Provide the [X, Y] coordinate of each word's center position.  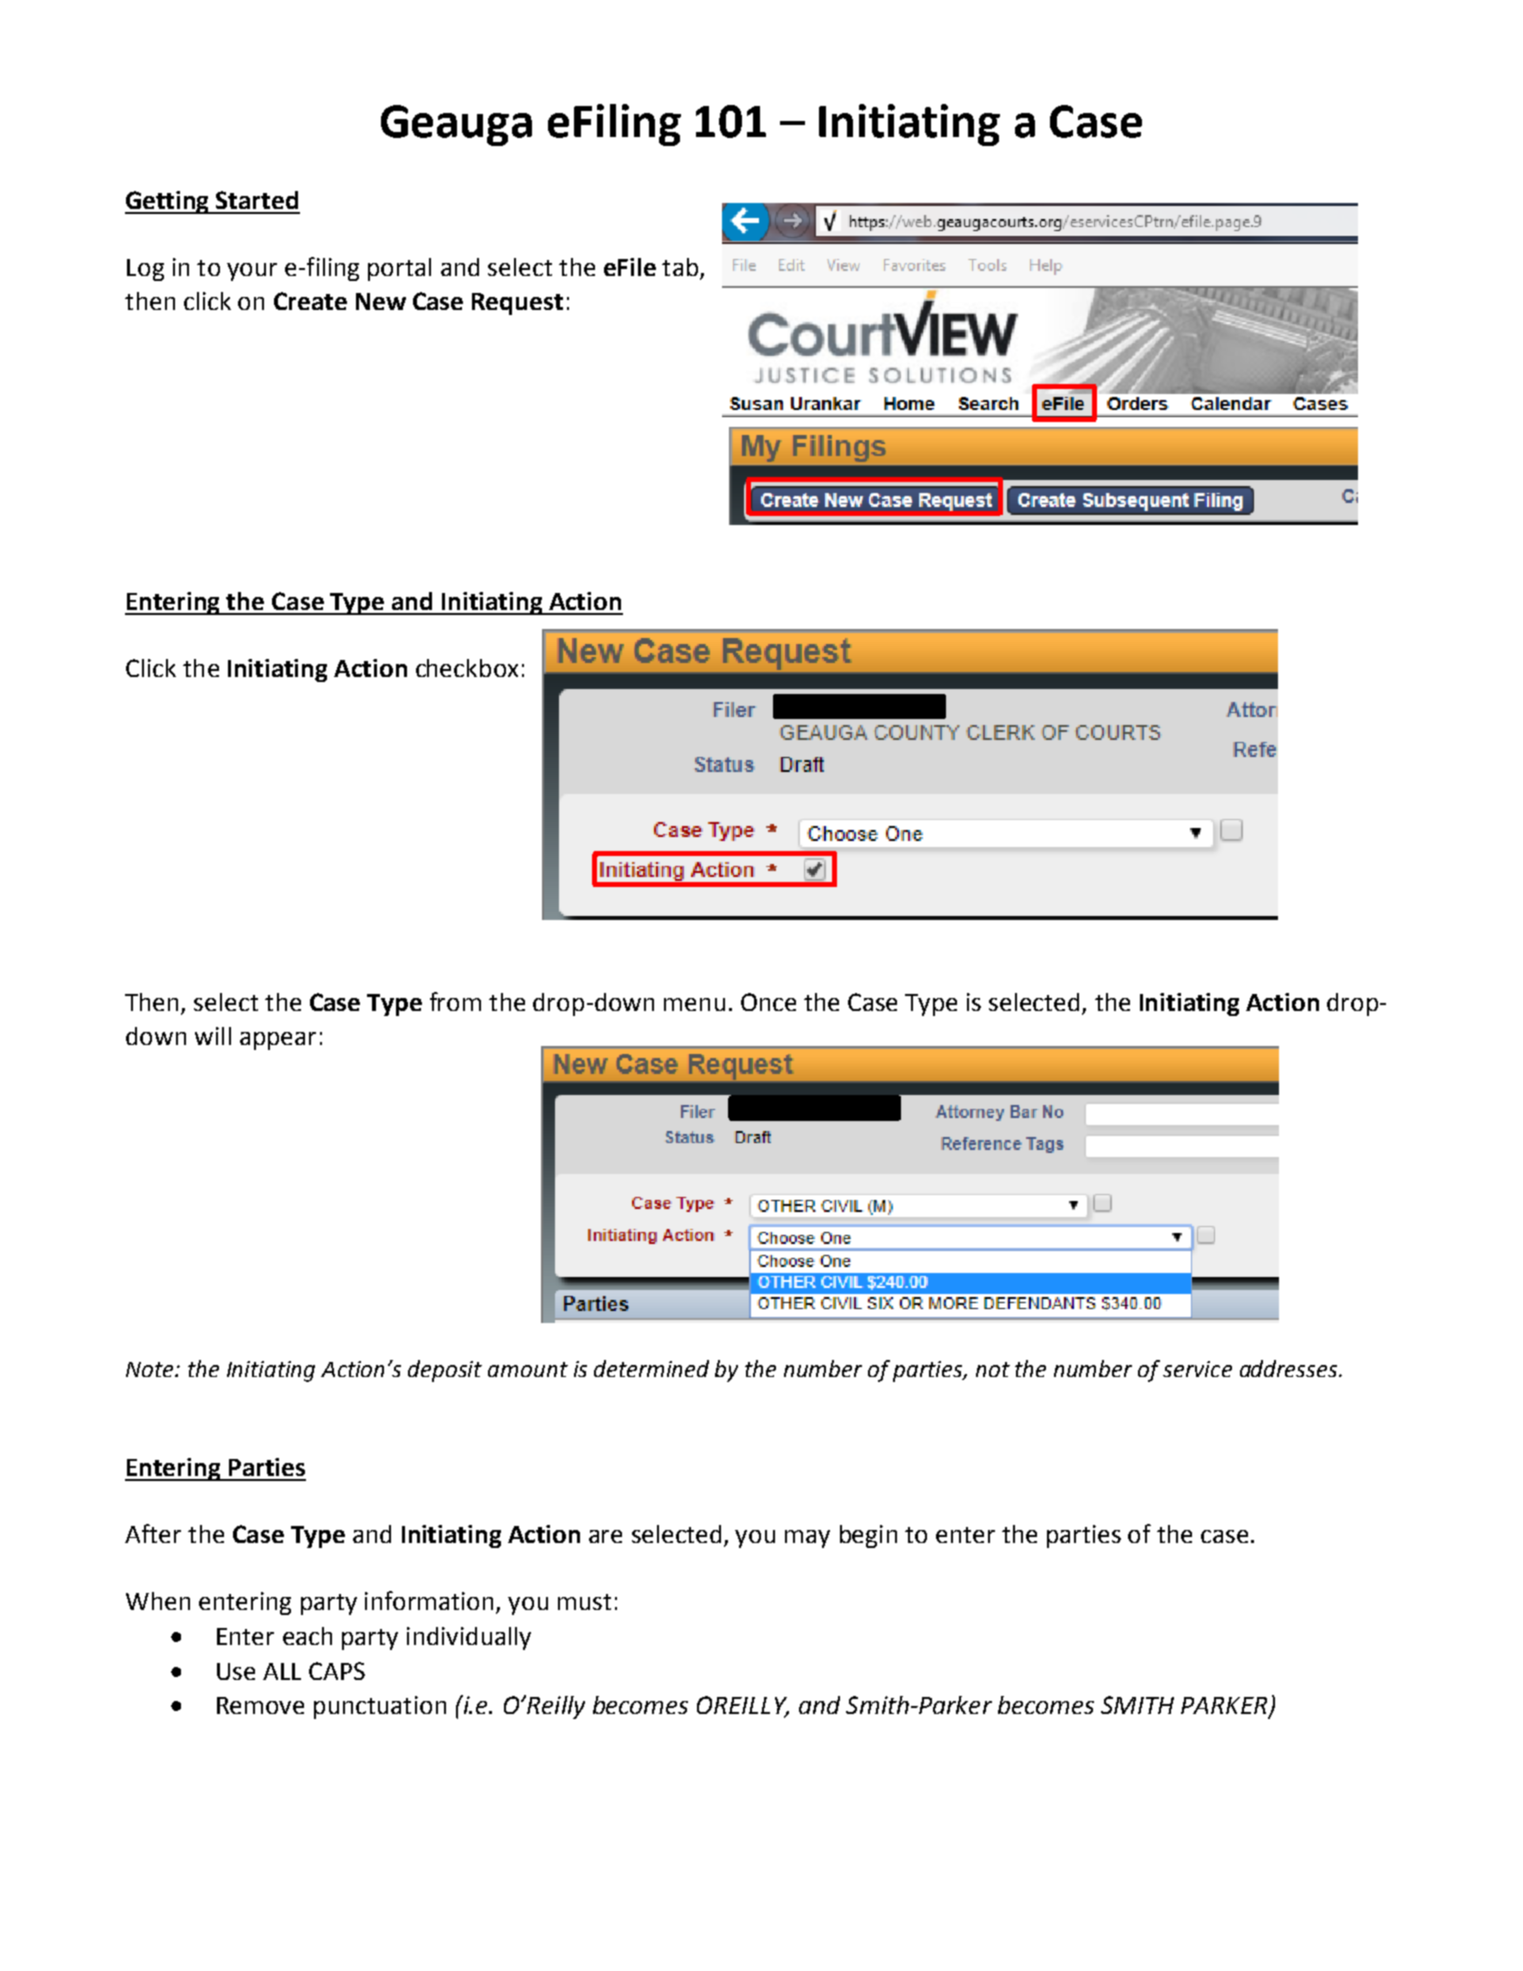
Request [517, 304]
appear [278, 1041]
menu [694, 1004]
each [307, 1636]
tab [680, 267]
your [252, 272]
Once [768, 1002]
